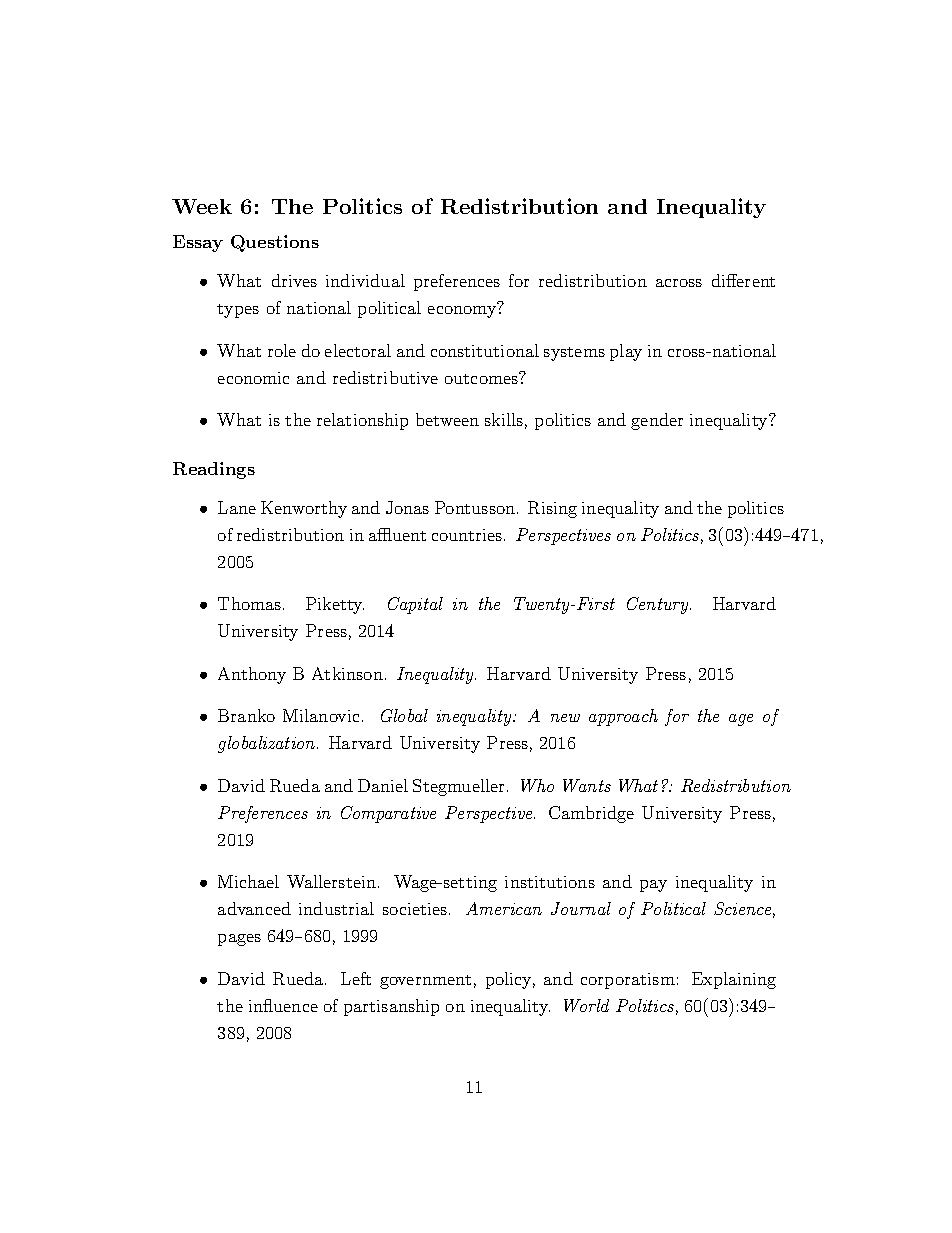 The height and width of the image is (1233, 952). I want to click on different, so click(743, 280).
